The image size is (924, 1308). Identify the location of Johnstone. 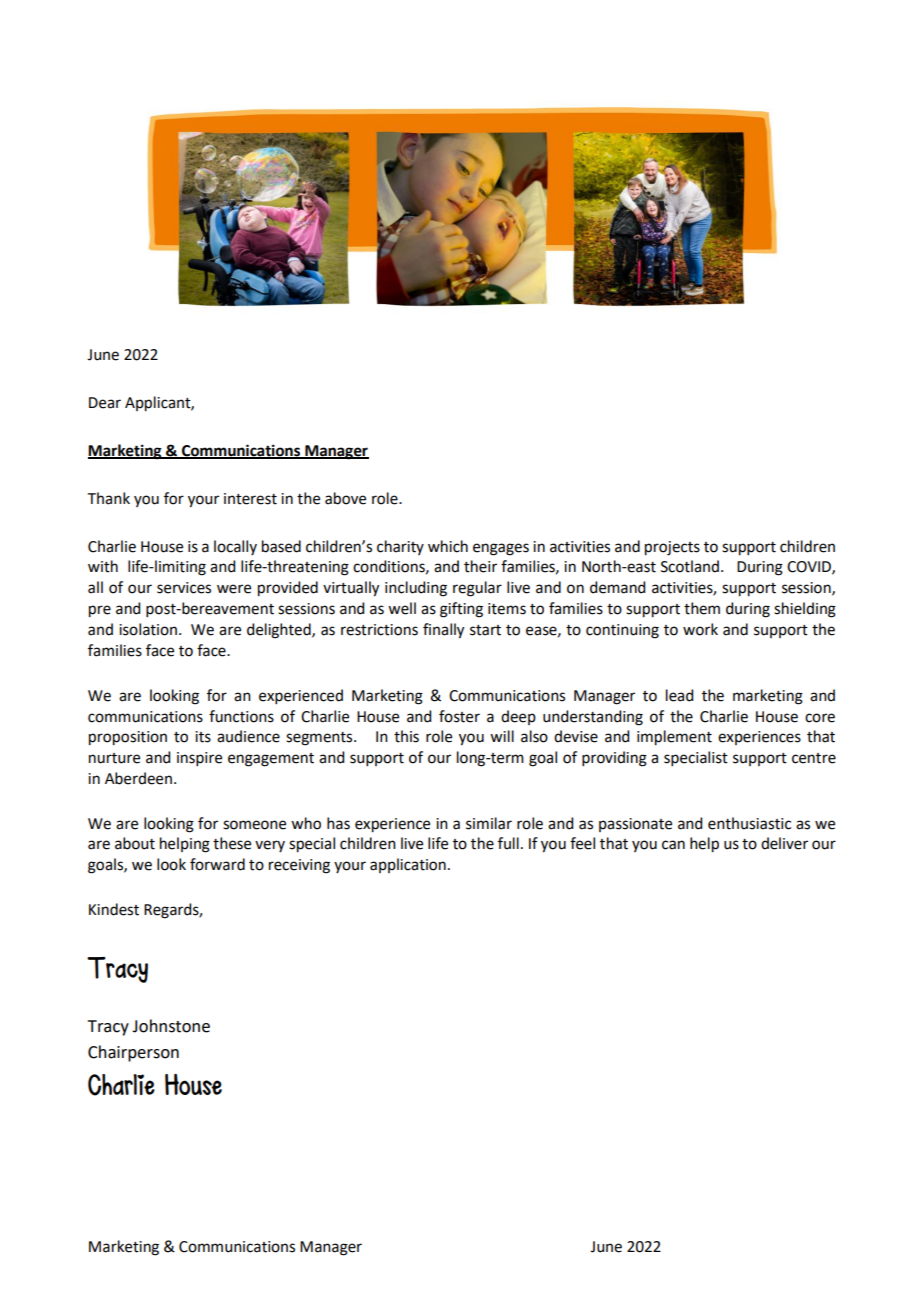
(171, 1026).
